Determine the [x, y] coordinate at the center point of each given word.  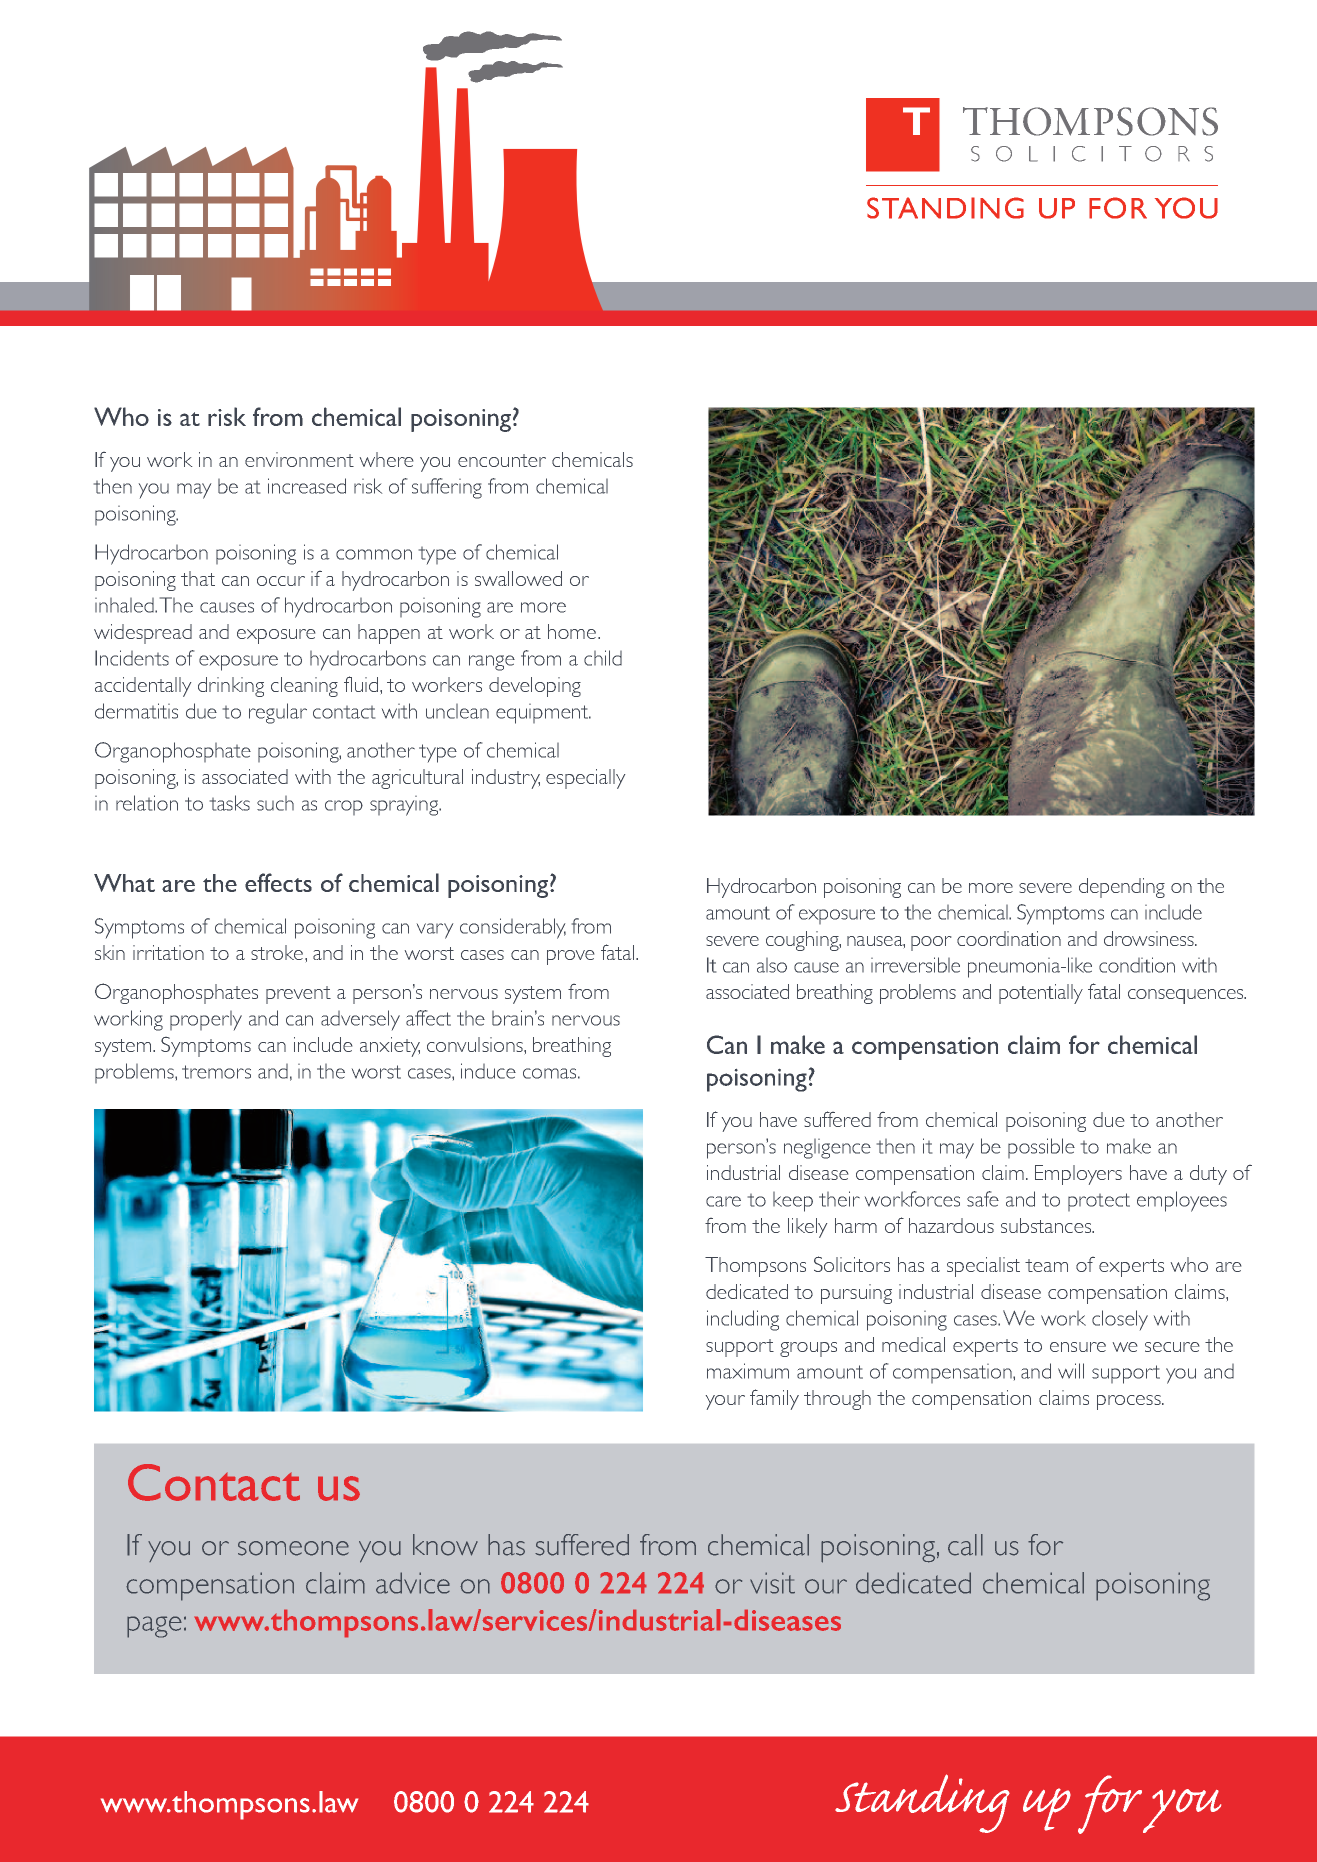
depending [1122, 888]
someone [293, 1548]
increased [307, 486]
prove [570, 957]
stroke [278, 952]
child [603, 658]
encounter [502, 460]
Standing [922, 1803]
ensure [1078, 1347]
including [743, 1320]
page [154, 1627]
